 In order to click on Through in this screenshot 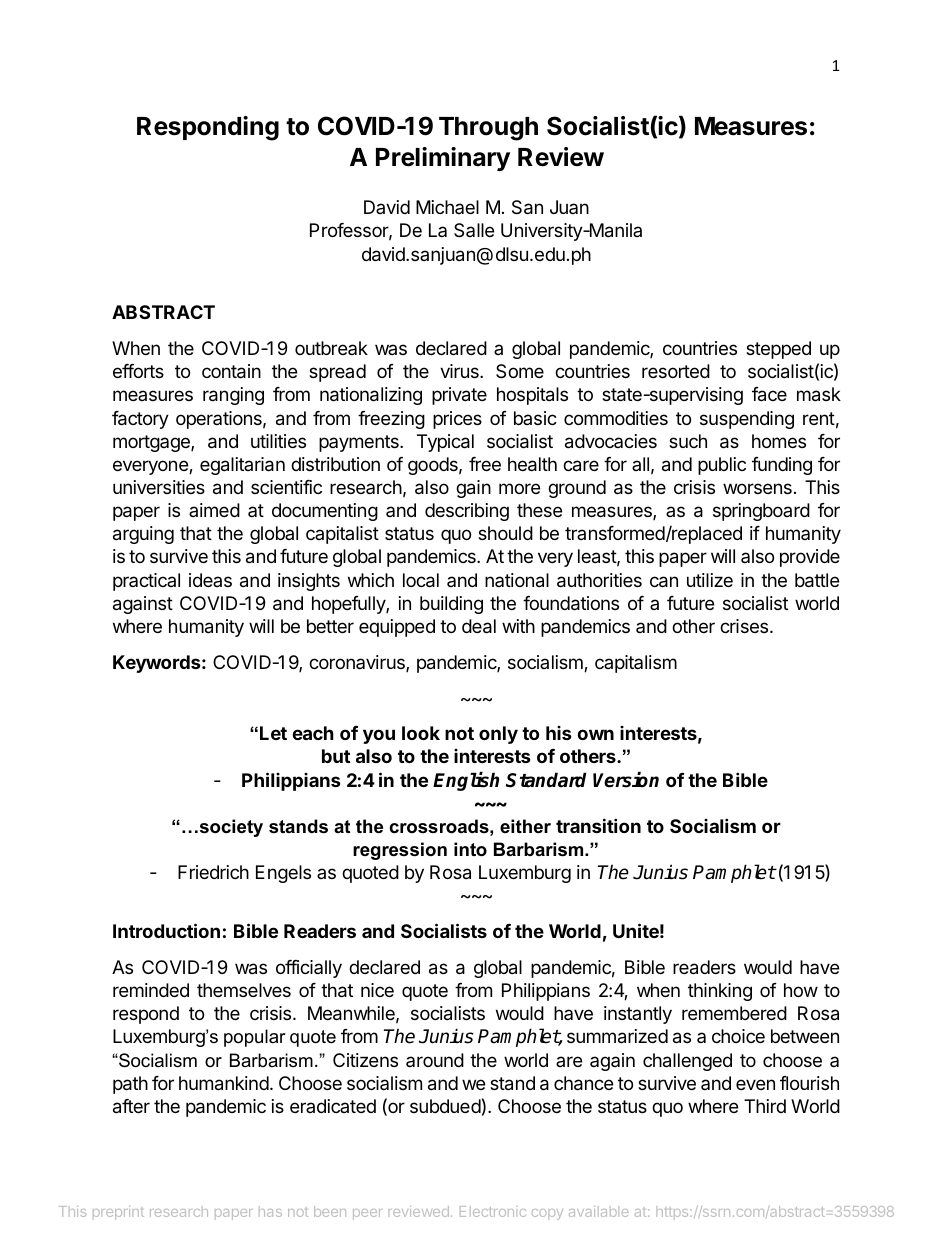, I will do `click(488, 129)`.
